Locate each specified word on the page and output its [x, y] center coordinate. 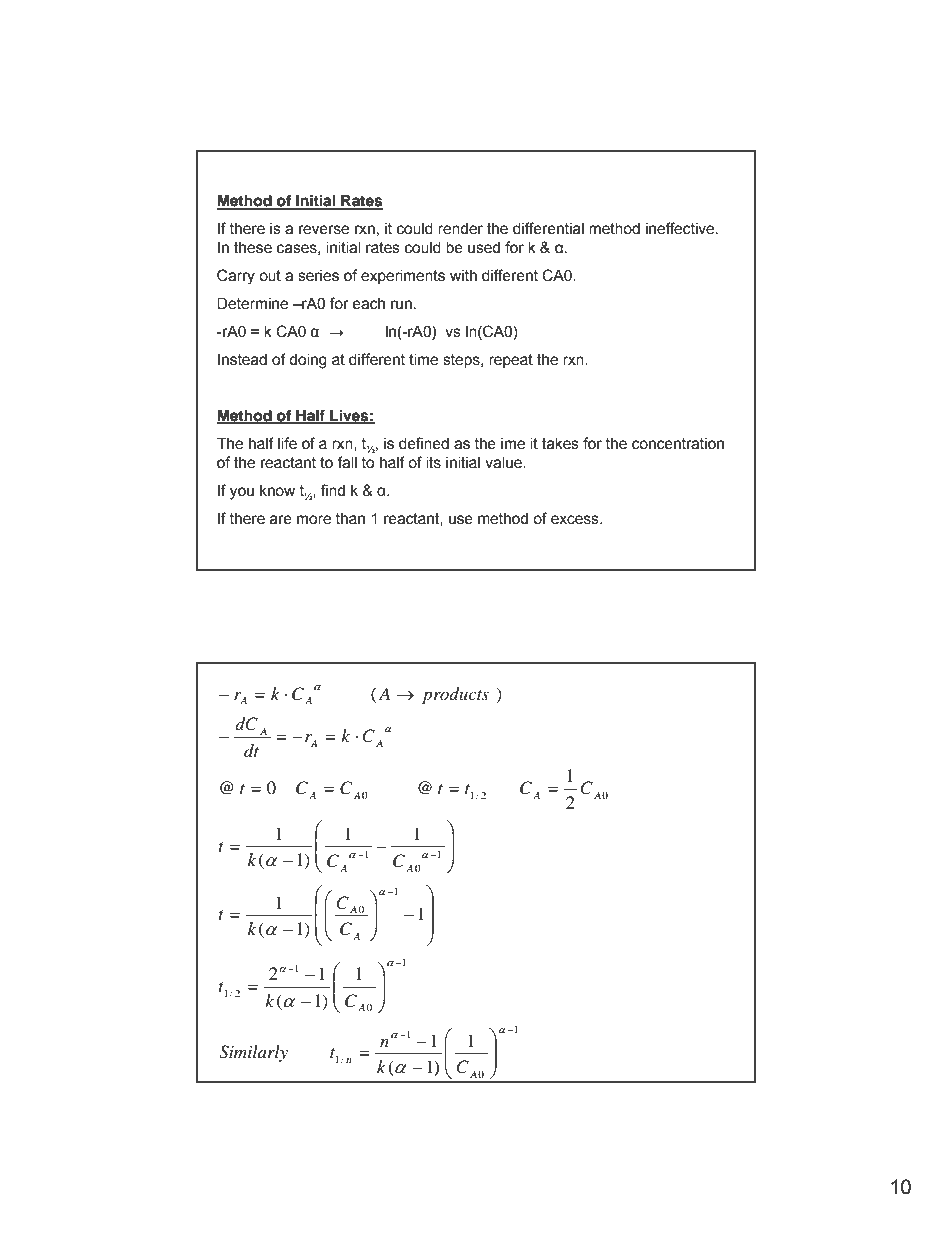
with [463, 275]
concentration [678, 443]
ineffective [681, 228]
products [455, 695]
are [281, 520]
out [270, 276]
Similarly [253, 1053]
